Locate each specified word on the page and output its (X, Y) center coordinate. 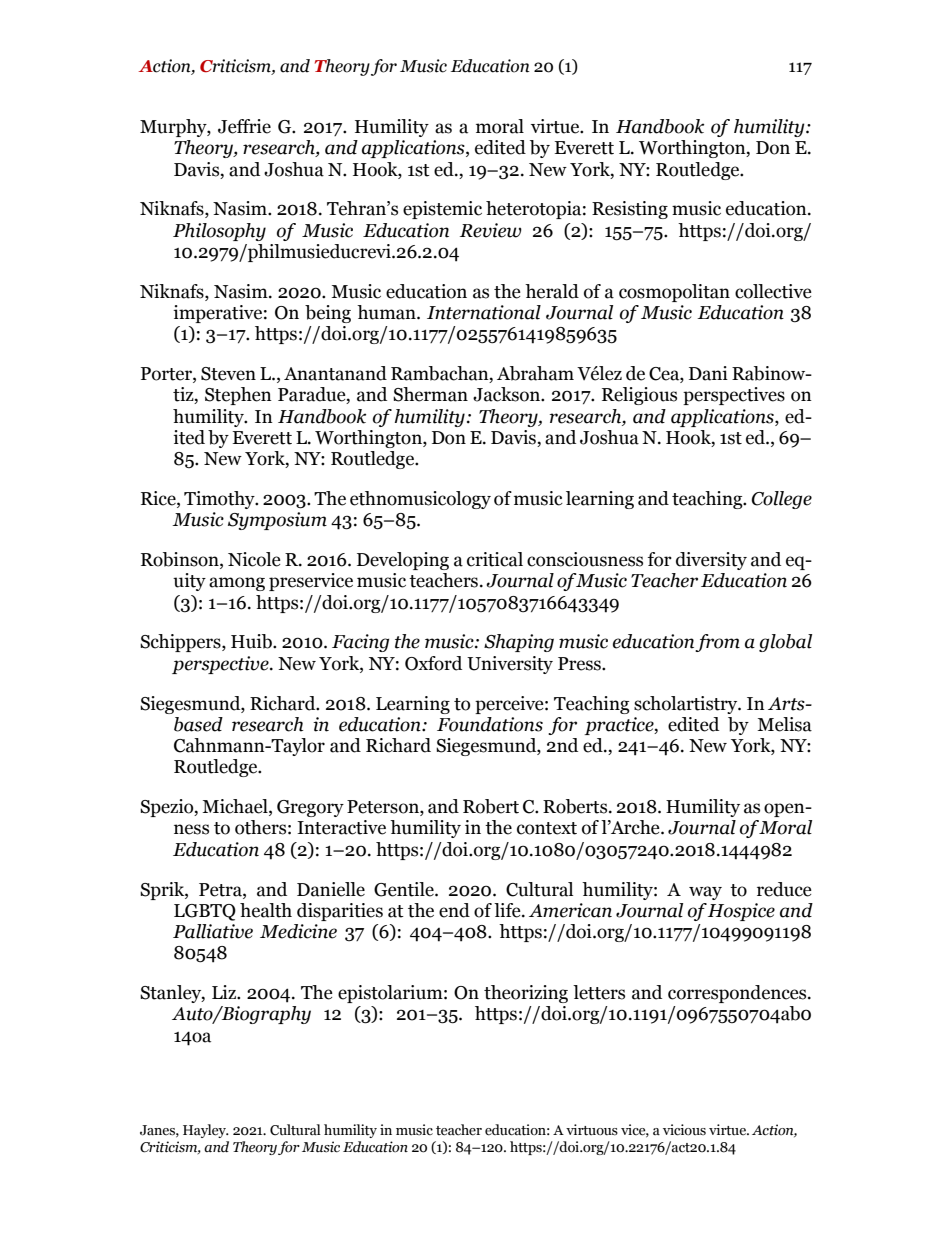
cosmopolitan (674, 293)
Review (491, 230)
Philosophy (219, 232)
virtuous (592, 1130)
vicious (684, 1130)
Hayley (205, 1131)
